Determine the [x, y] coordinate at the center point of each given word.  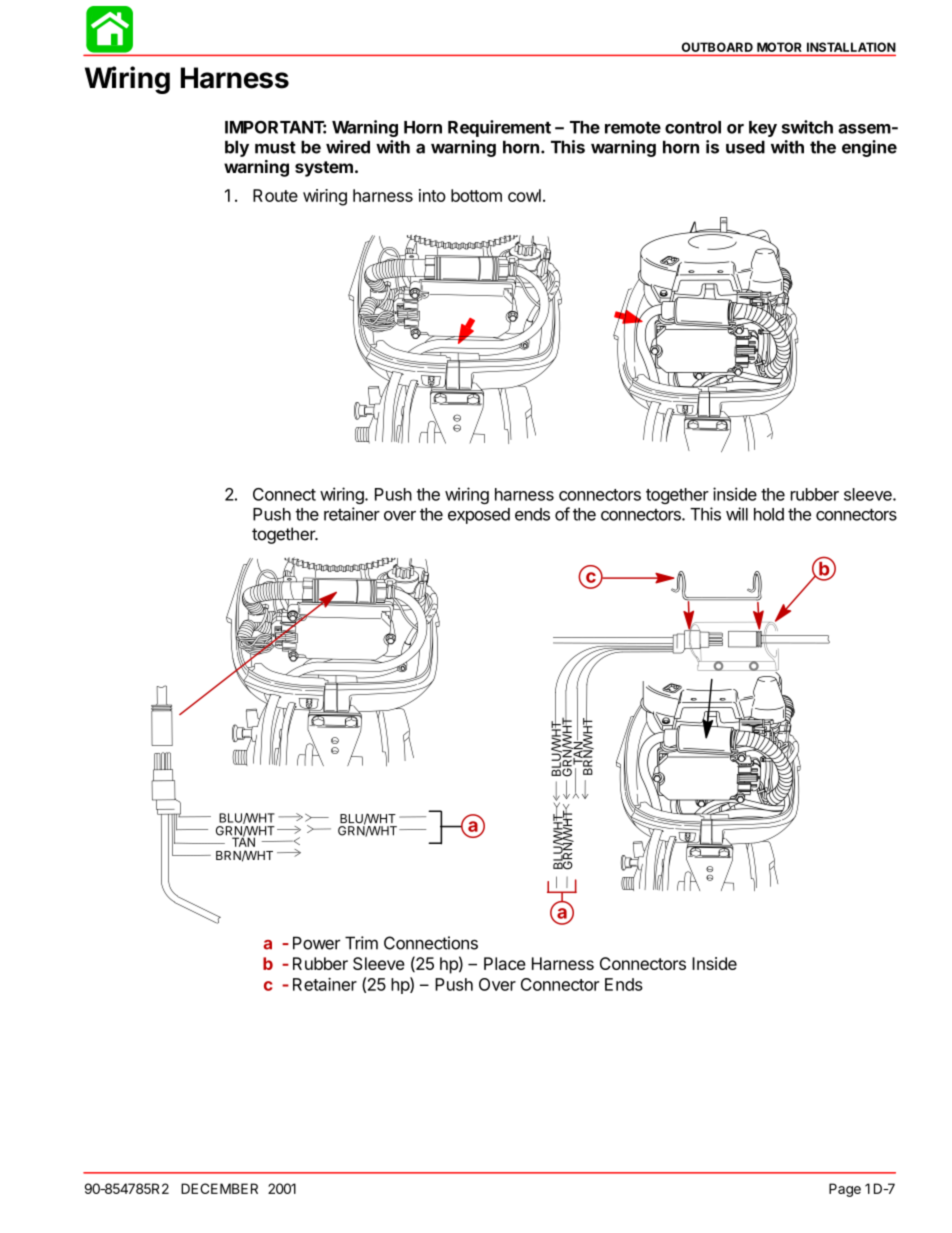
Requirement [499, 128]
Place [505, 963]
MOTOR [779, 47]
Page [845, 1190]
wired [348, 147]
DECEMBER [219, 1188]
